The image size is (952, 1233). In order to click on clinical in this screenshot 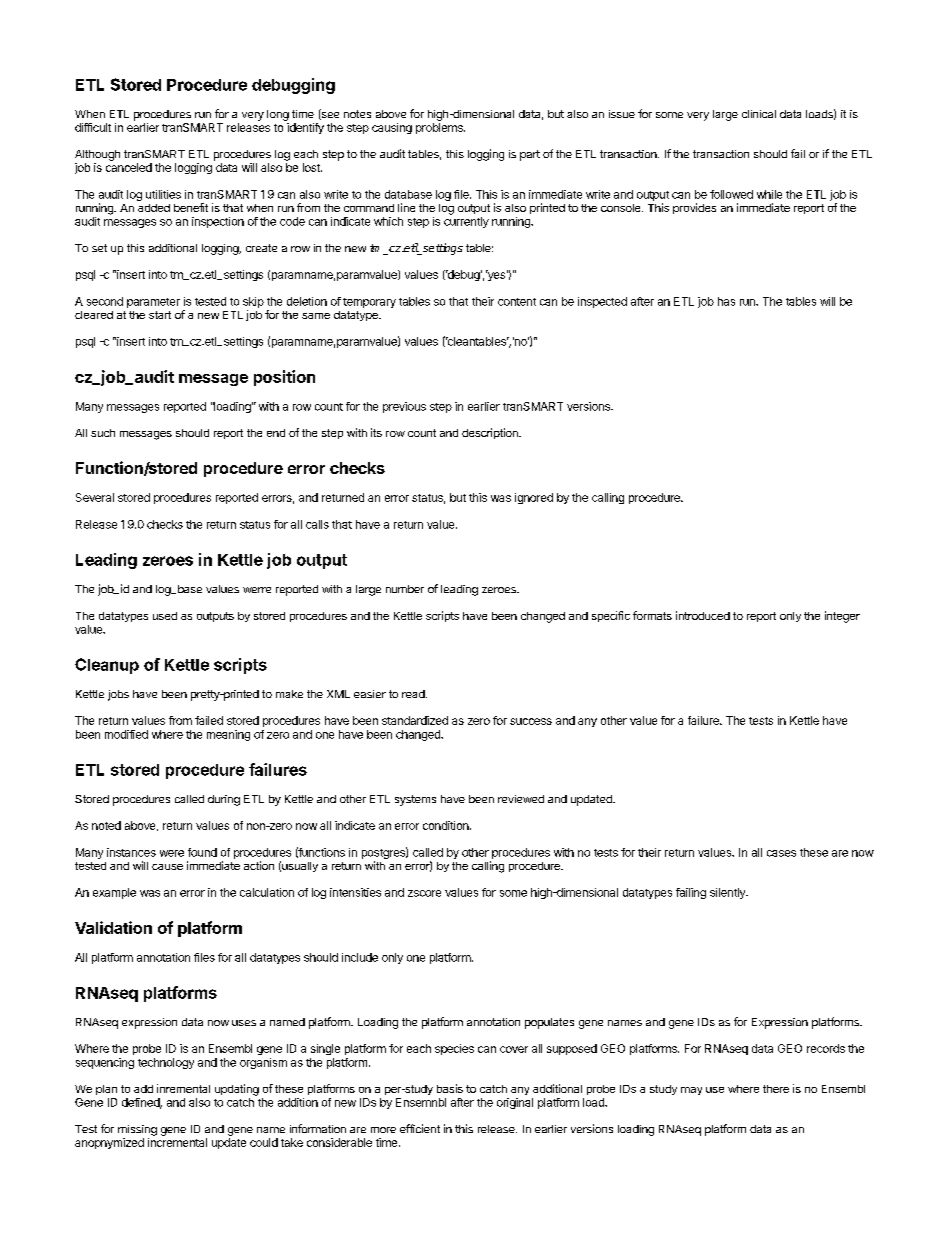, I will do `click(759, 114)`.
